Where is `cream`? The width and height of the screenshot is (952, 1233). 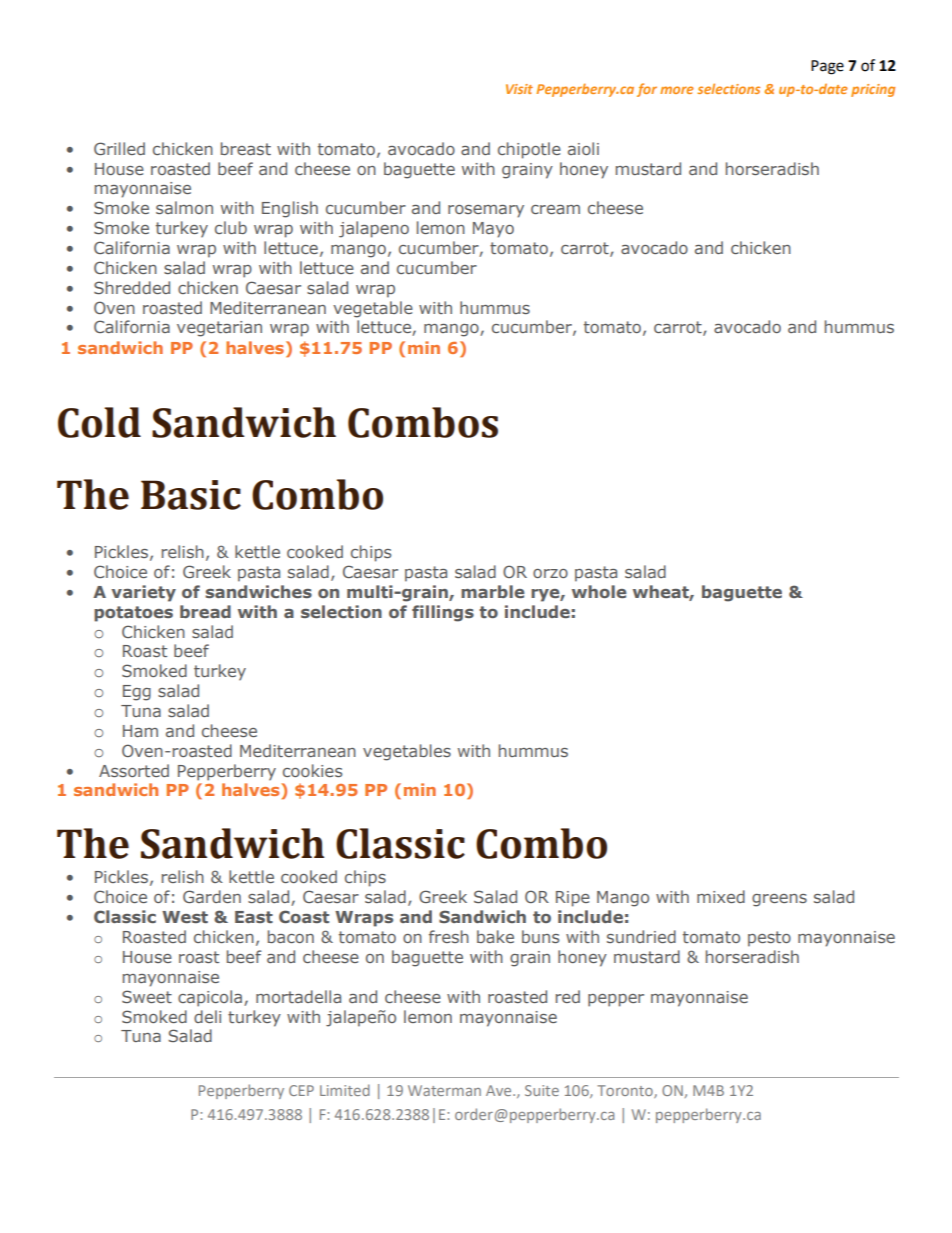 cream is located at coordinates (555, 209).
